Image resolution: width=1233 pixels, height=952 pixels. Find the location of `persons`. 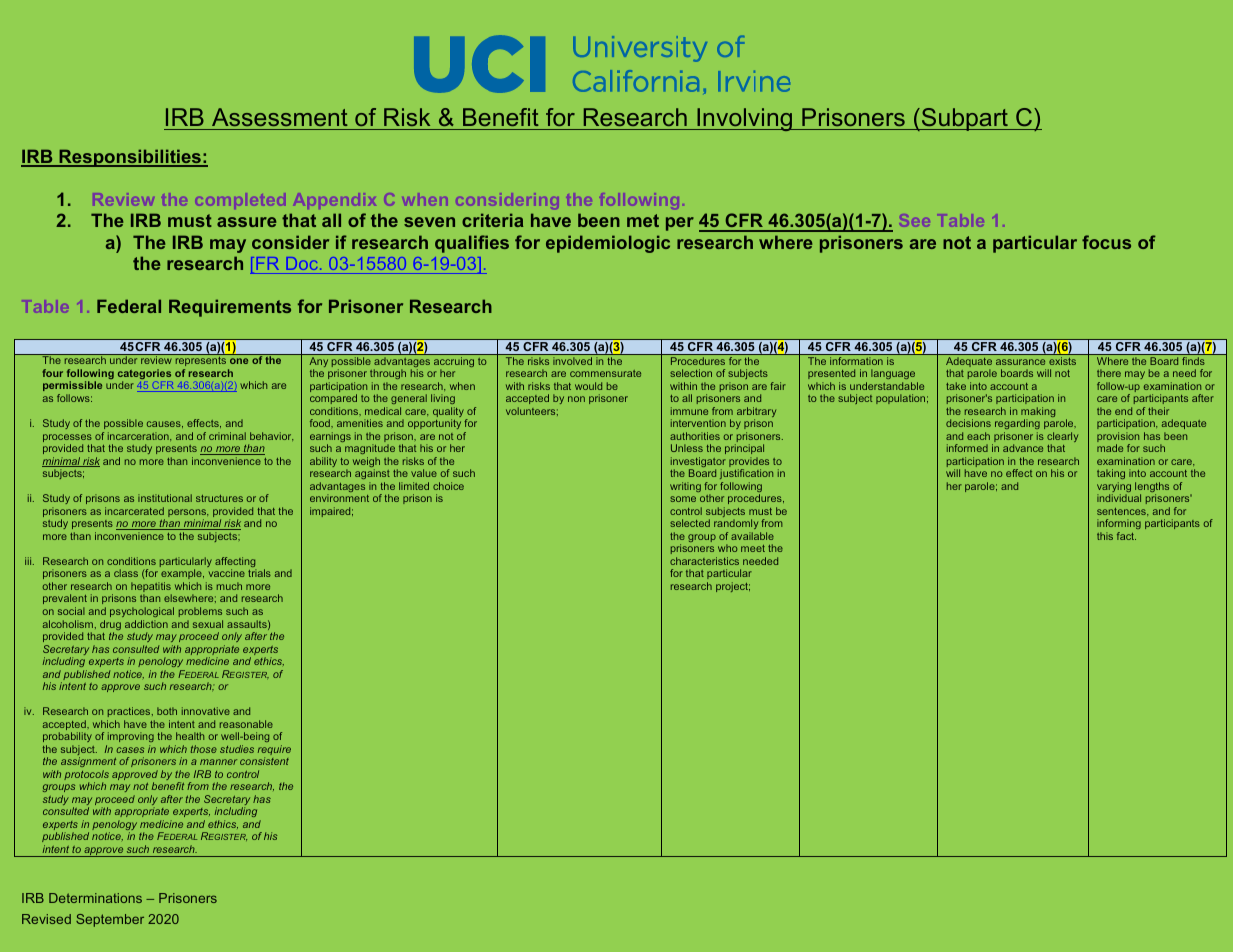

persons is located at coordinates (188, 514).
